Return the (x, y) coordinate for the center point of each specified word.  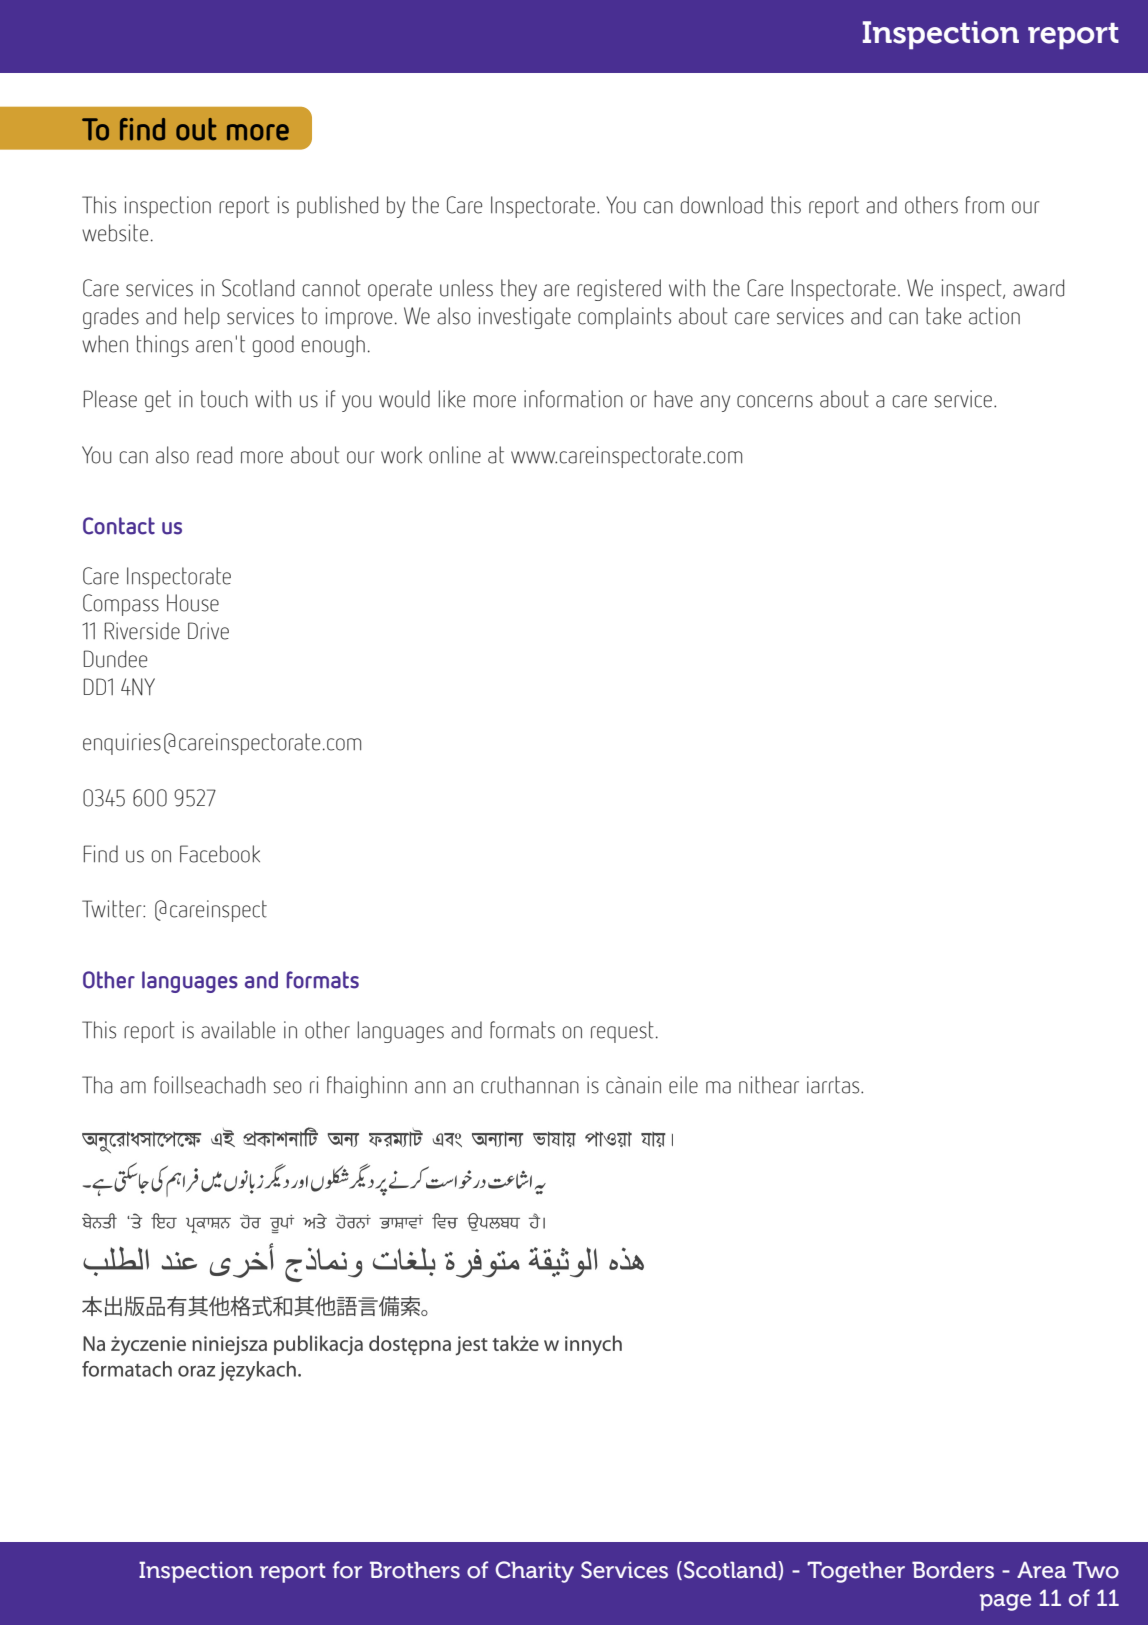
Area (1041, 1570)
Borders (953, 1570)
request (622, 1032)
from (985, 205)
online (455, 455)
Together (856, 1572)
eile (683, 1085)
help (202, 318)
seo (287, 1087)
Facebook (220, 854)
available (238, 1030)
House (193, 603)
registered (619, 290)
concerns (775, 401)
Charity (535, 1572)
